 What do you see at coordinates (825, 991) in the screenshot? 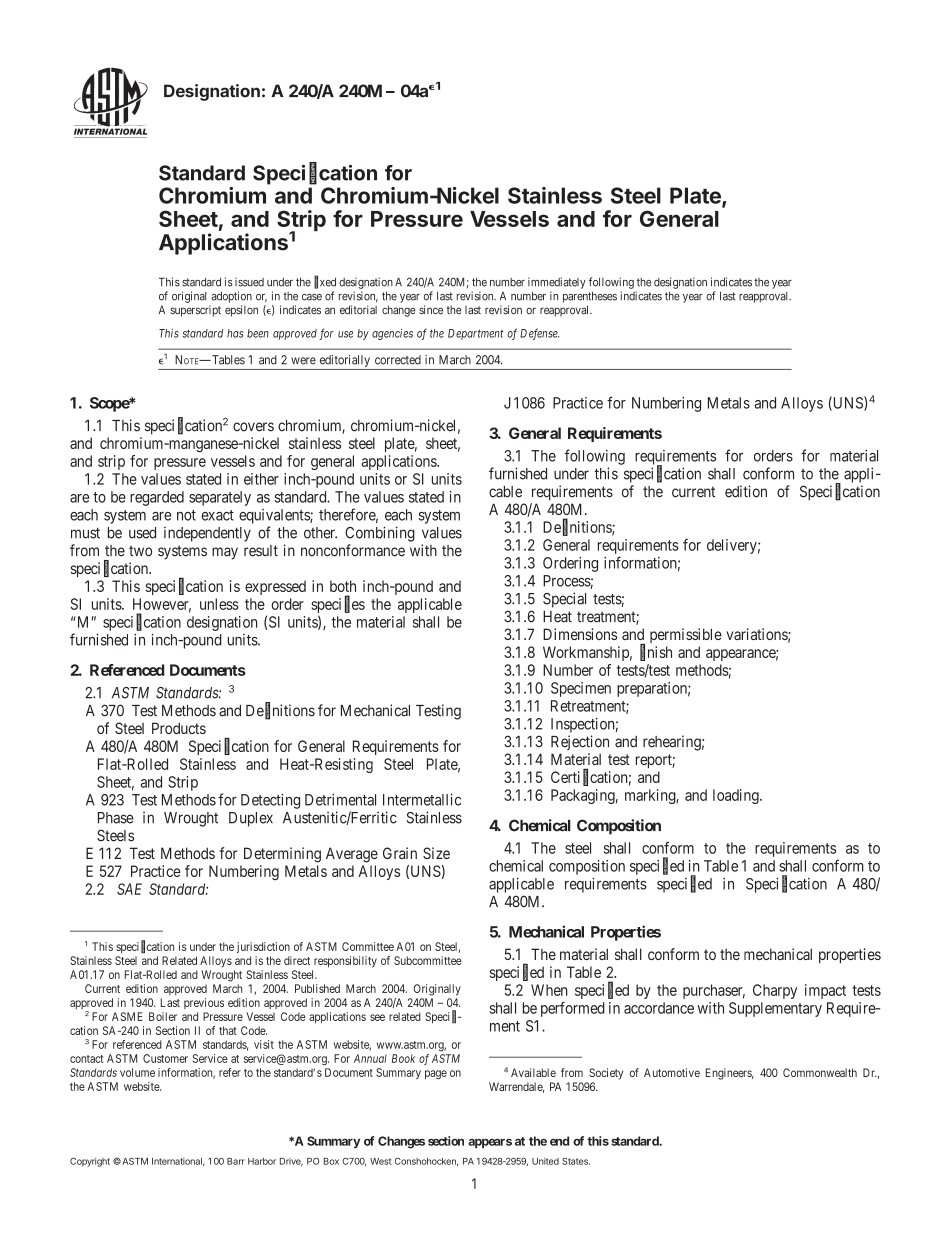
I see `impact` at bounding box center [825, 991].
